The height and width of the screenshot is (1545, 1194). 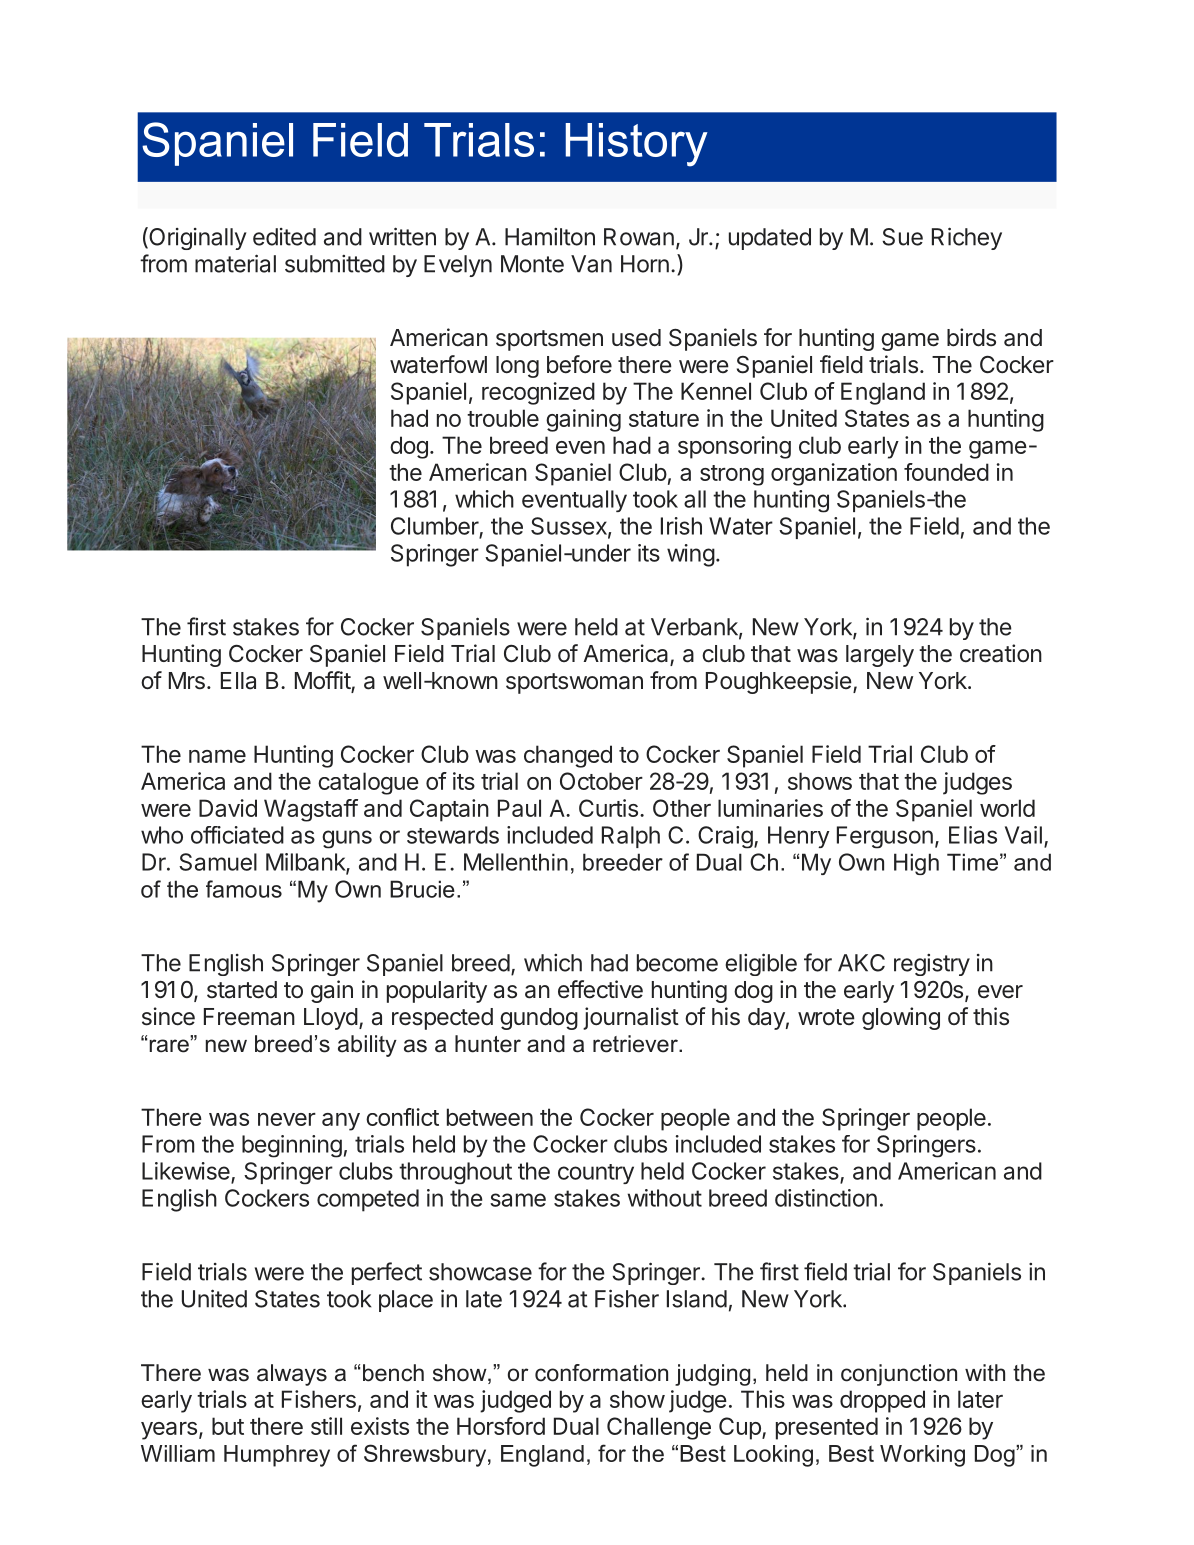 What do you see at coordinates (238, 681) in the screenshot?
I see `Ella` at bounding box center [238, 681].
